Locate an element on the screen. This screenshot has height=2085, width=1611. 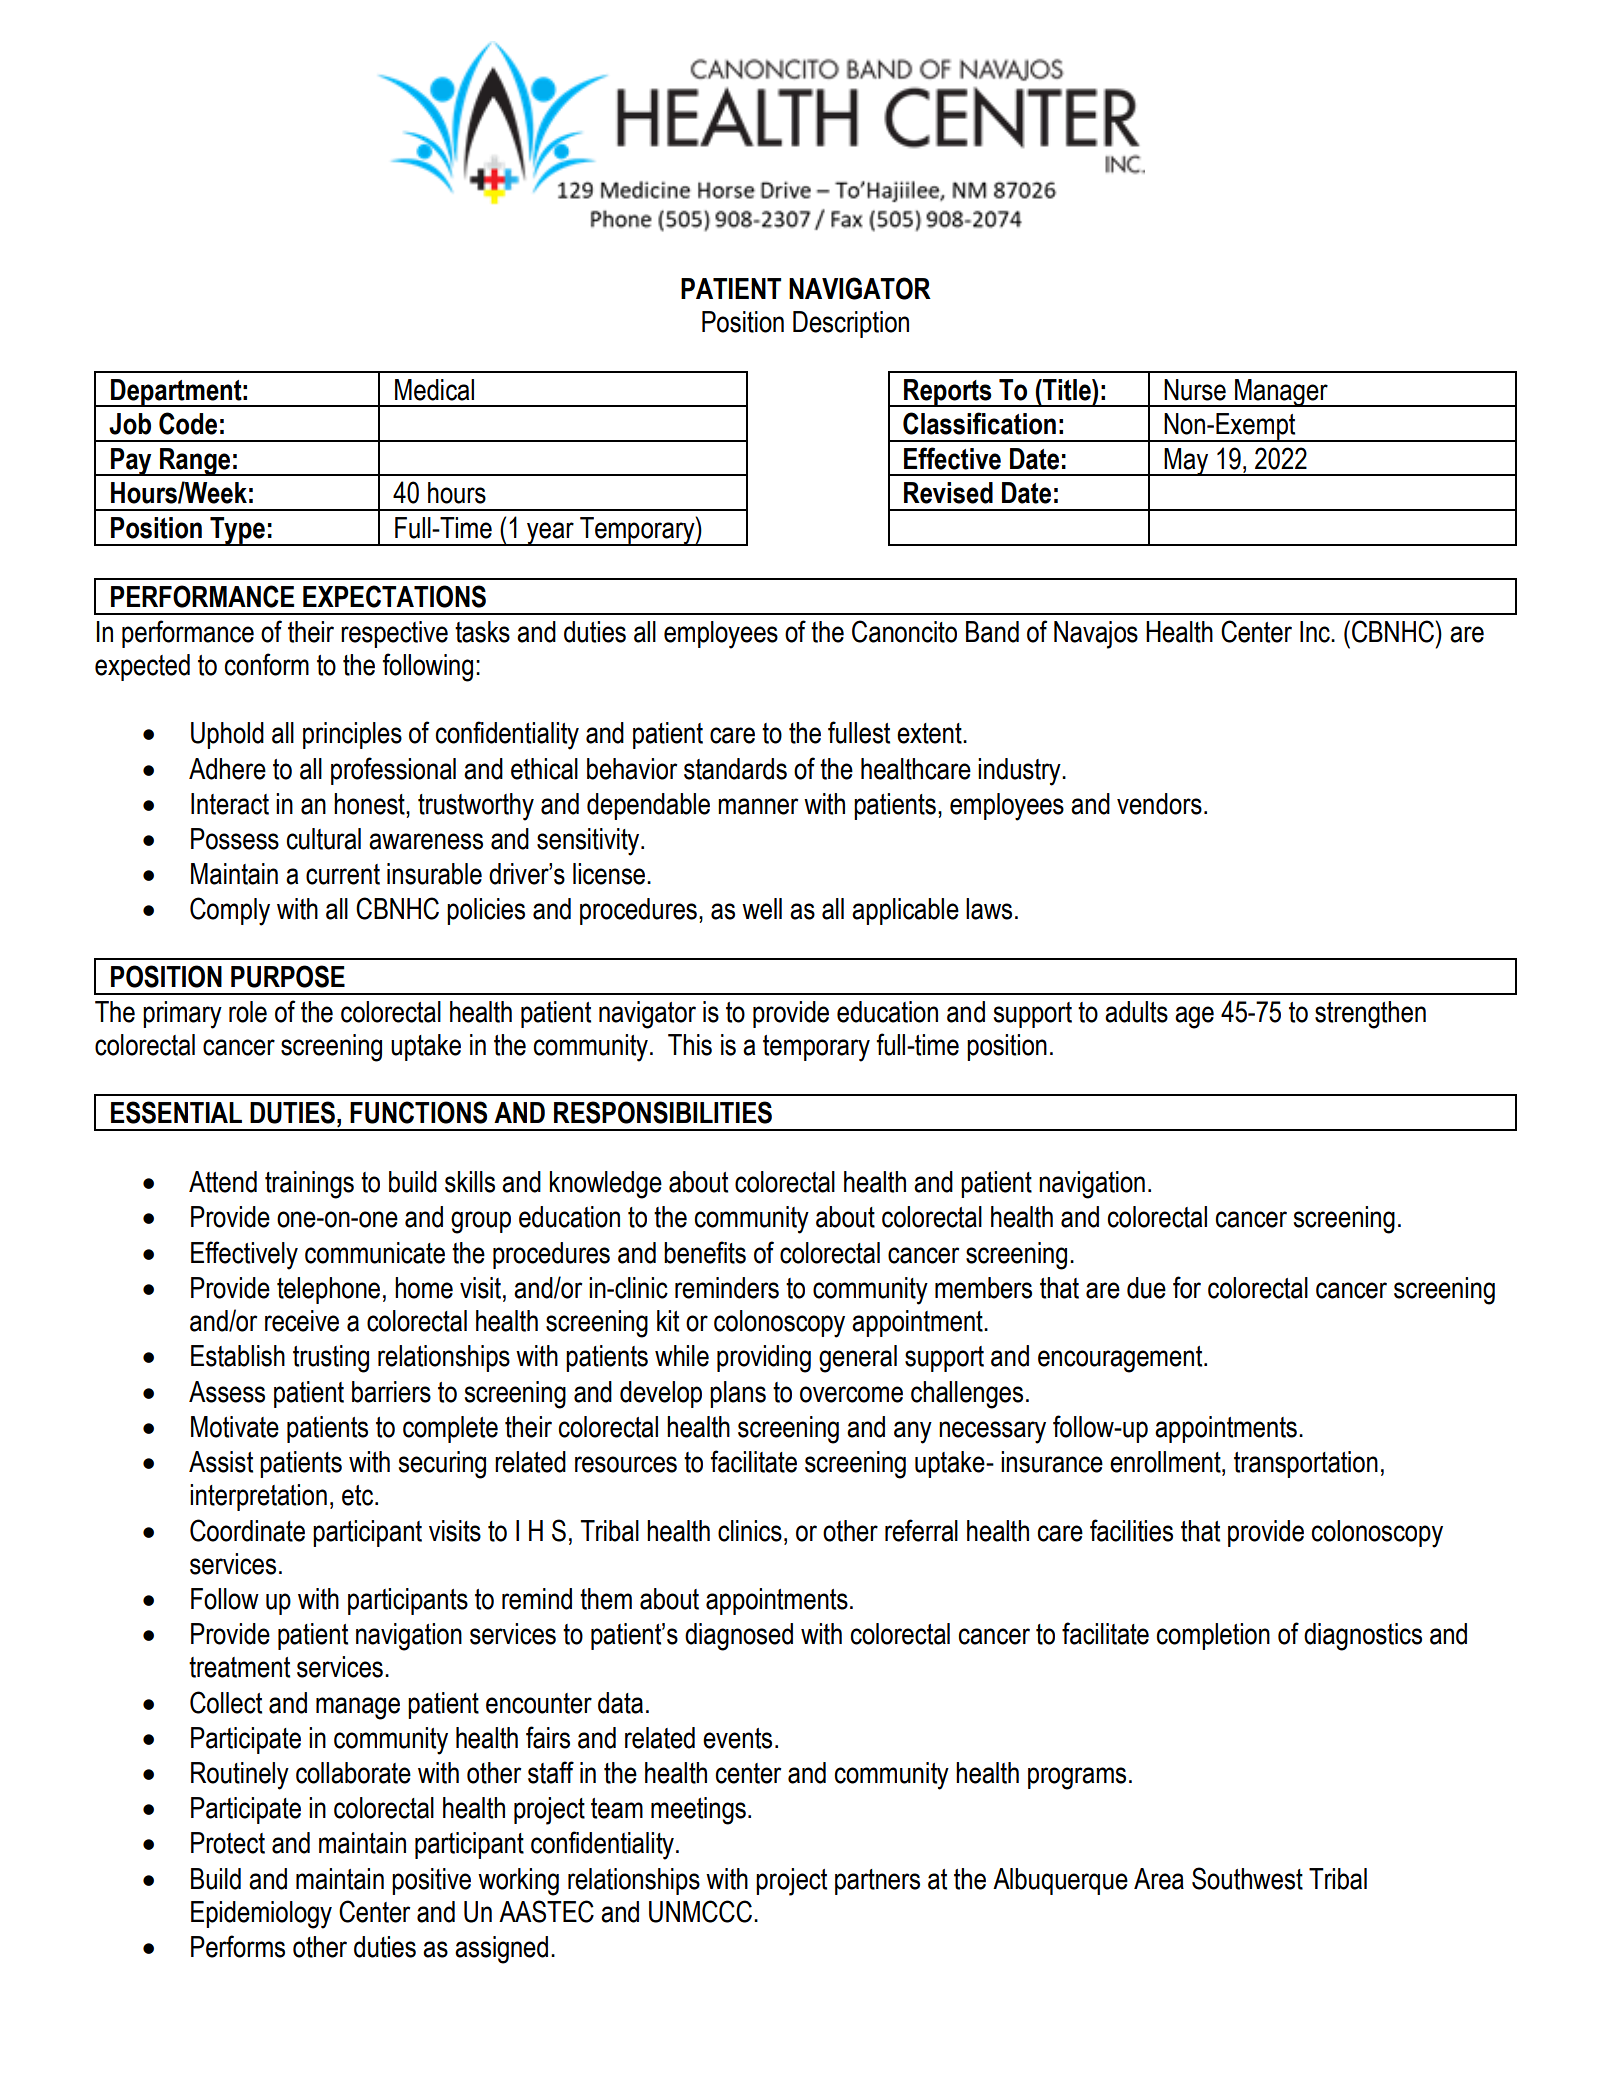
trainings is located at coordinates (309, 1185).
